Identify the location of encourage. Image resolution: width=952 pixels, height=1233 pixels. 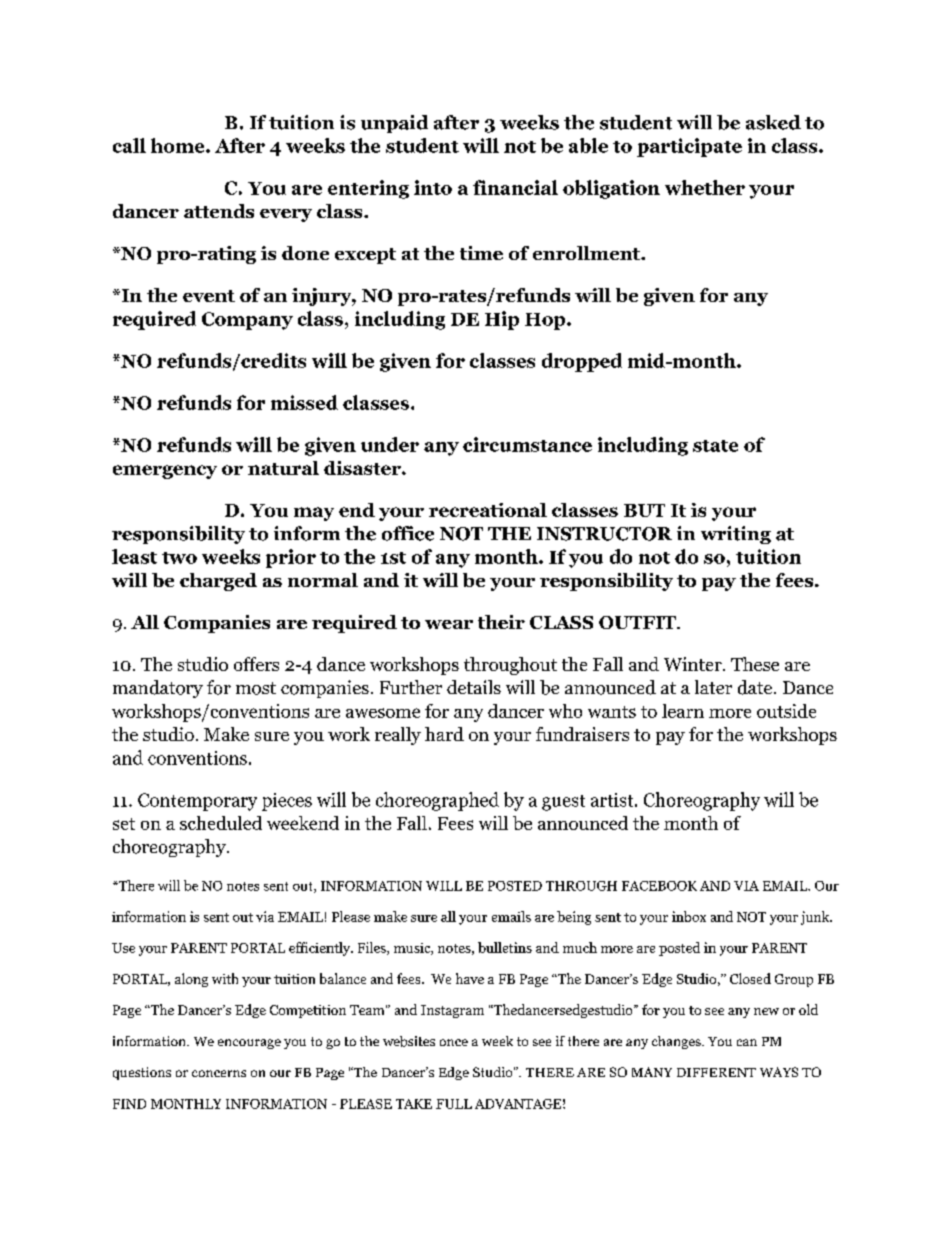
(249, 1044).
